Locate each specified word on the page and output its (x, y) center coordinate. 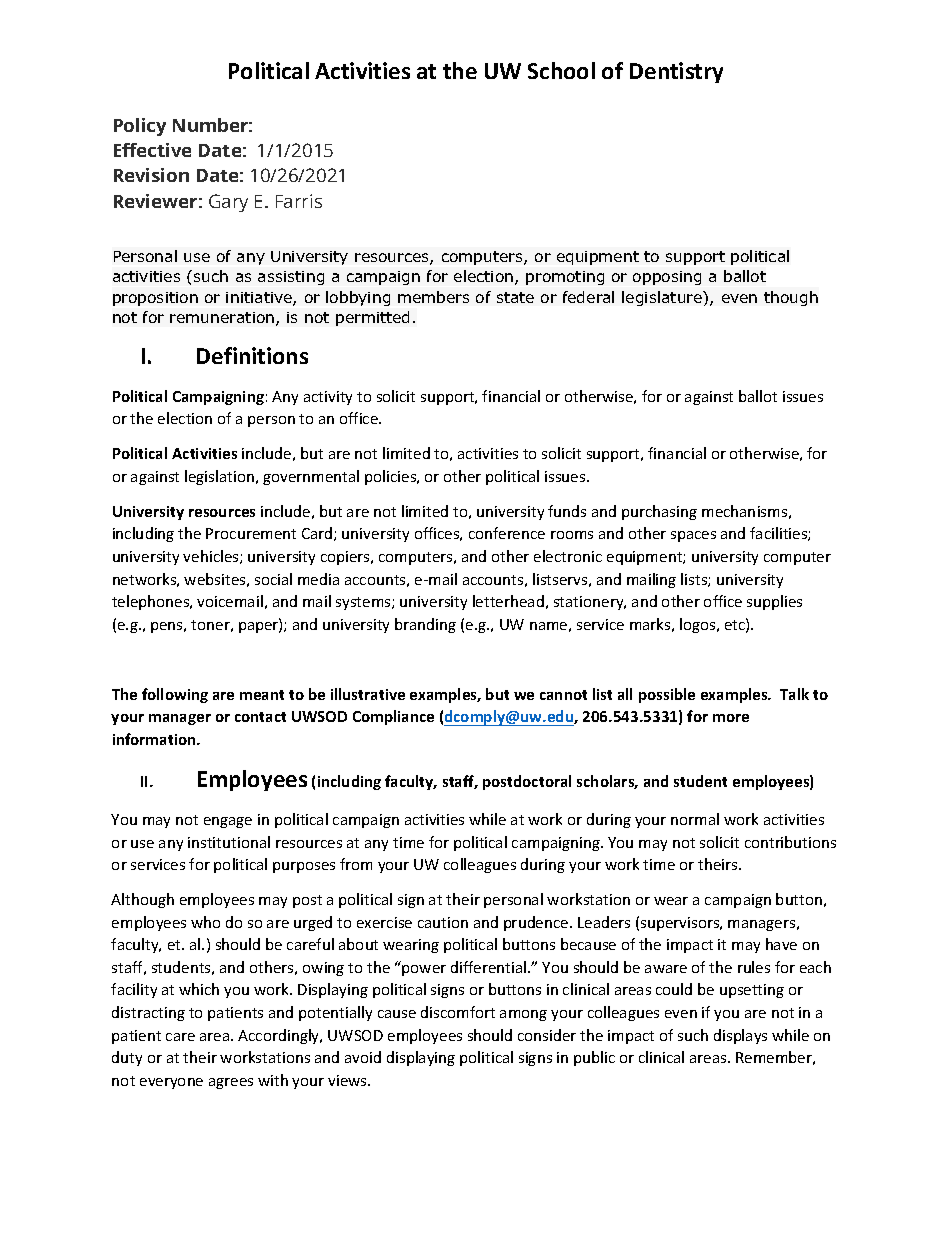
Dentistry (676, 72)
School (561, 70)
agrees (231, 1083)
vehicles (212, 557)
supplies (774, 602)
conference (507, 533)
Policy (140, 127)
